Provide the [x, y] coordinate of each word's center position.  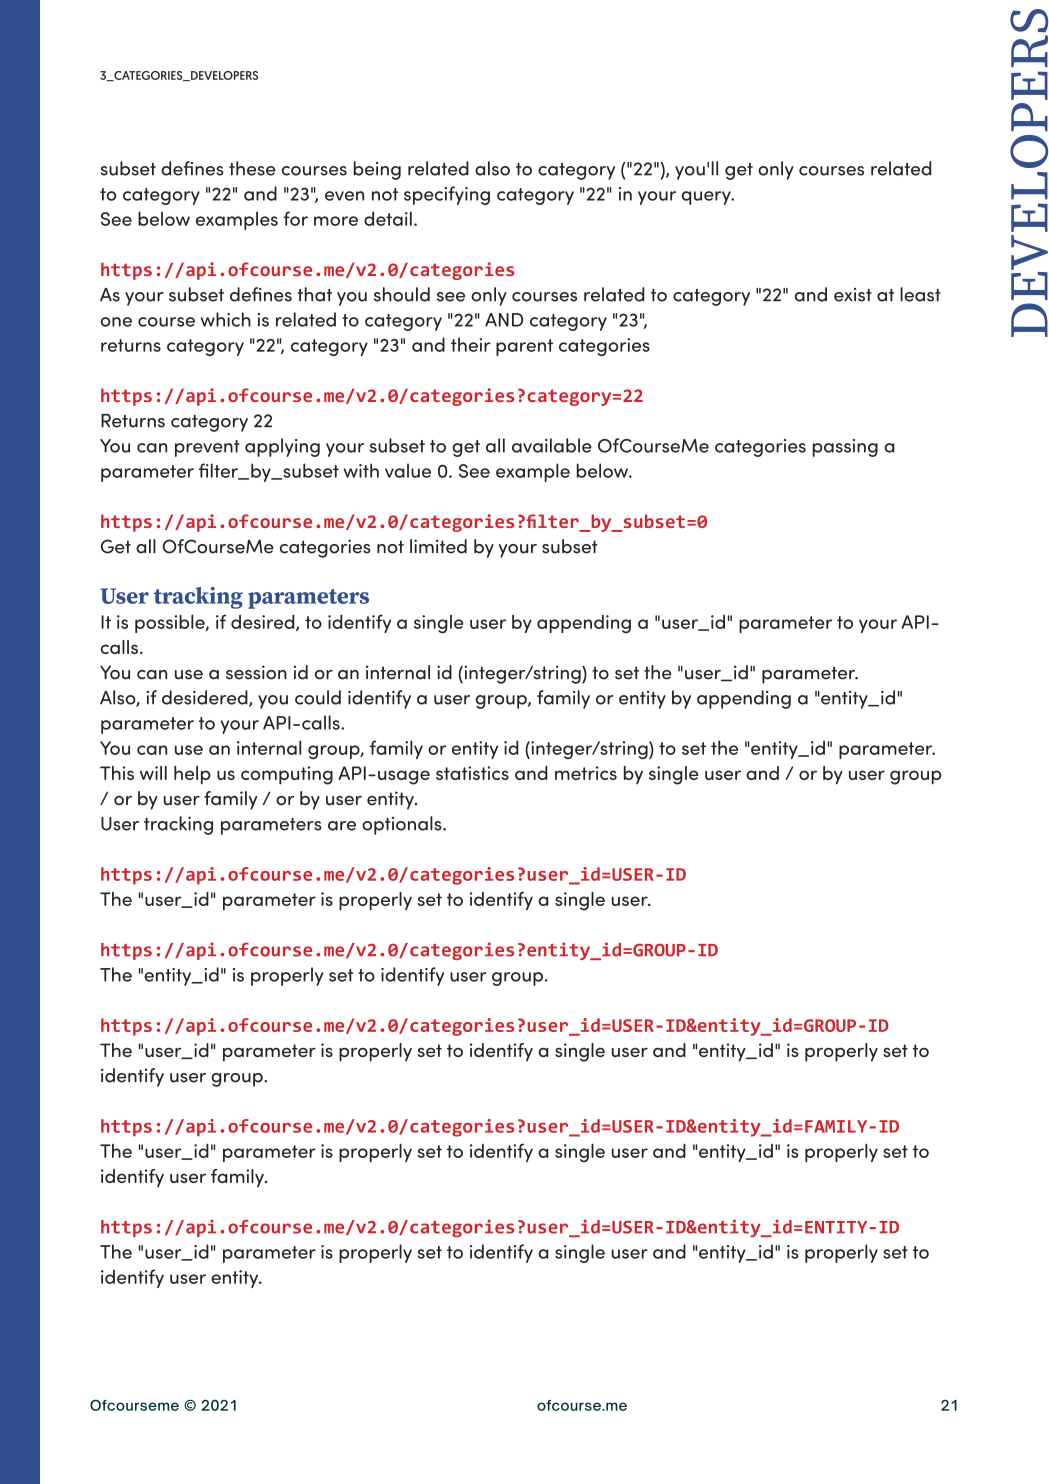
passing [845, 448]
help [192, 775]
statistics [472, 773]
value [408, 470]
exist [853, 295]
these [252, 168]
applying [282, 447]
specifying [447, 195]
